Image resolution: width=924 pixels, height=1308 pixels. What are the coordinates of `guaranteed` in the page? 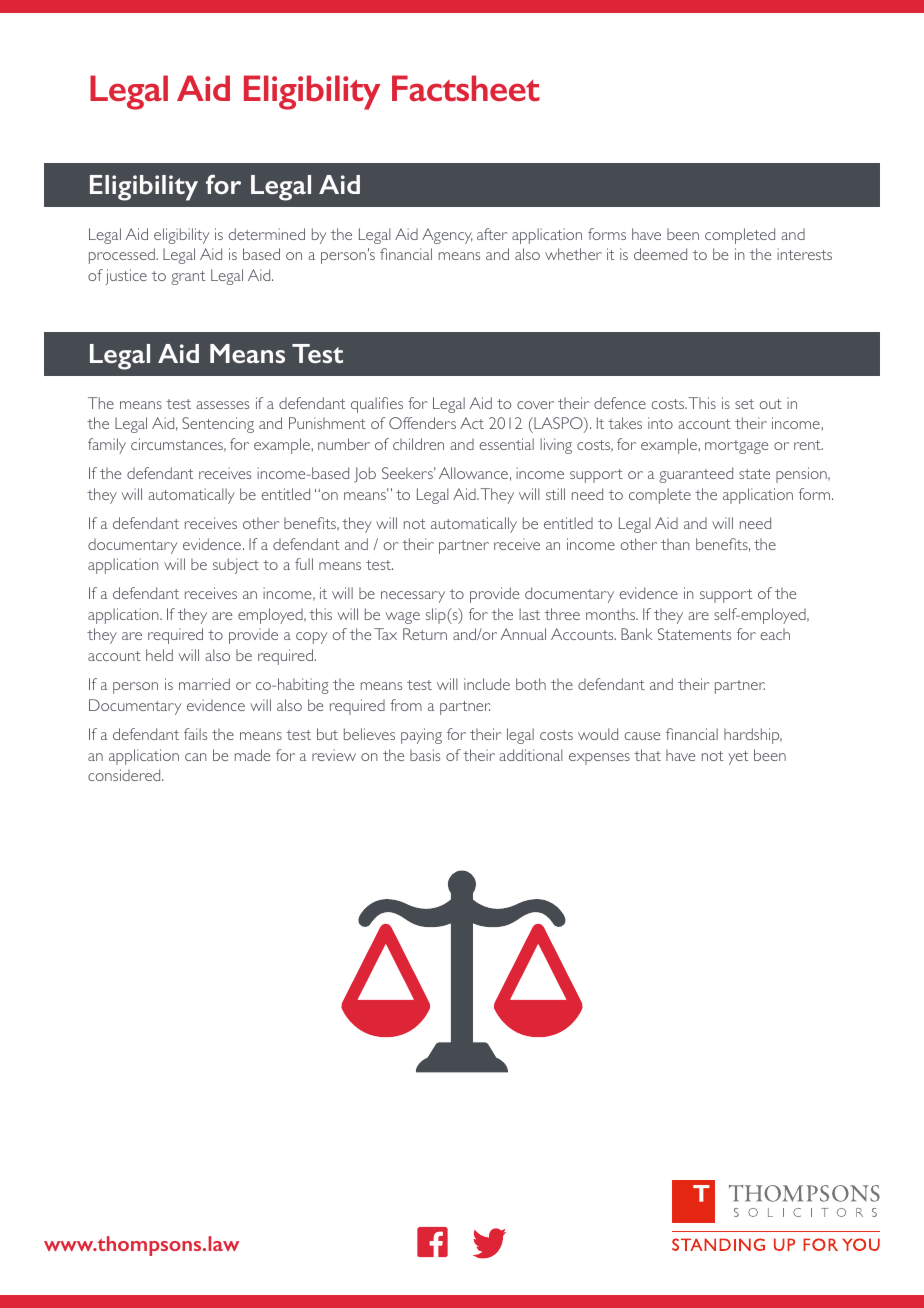 It's located at (696, 475).
